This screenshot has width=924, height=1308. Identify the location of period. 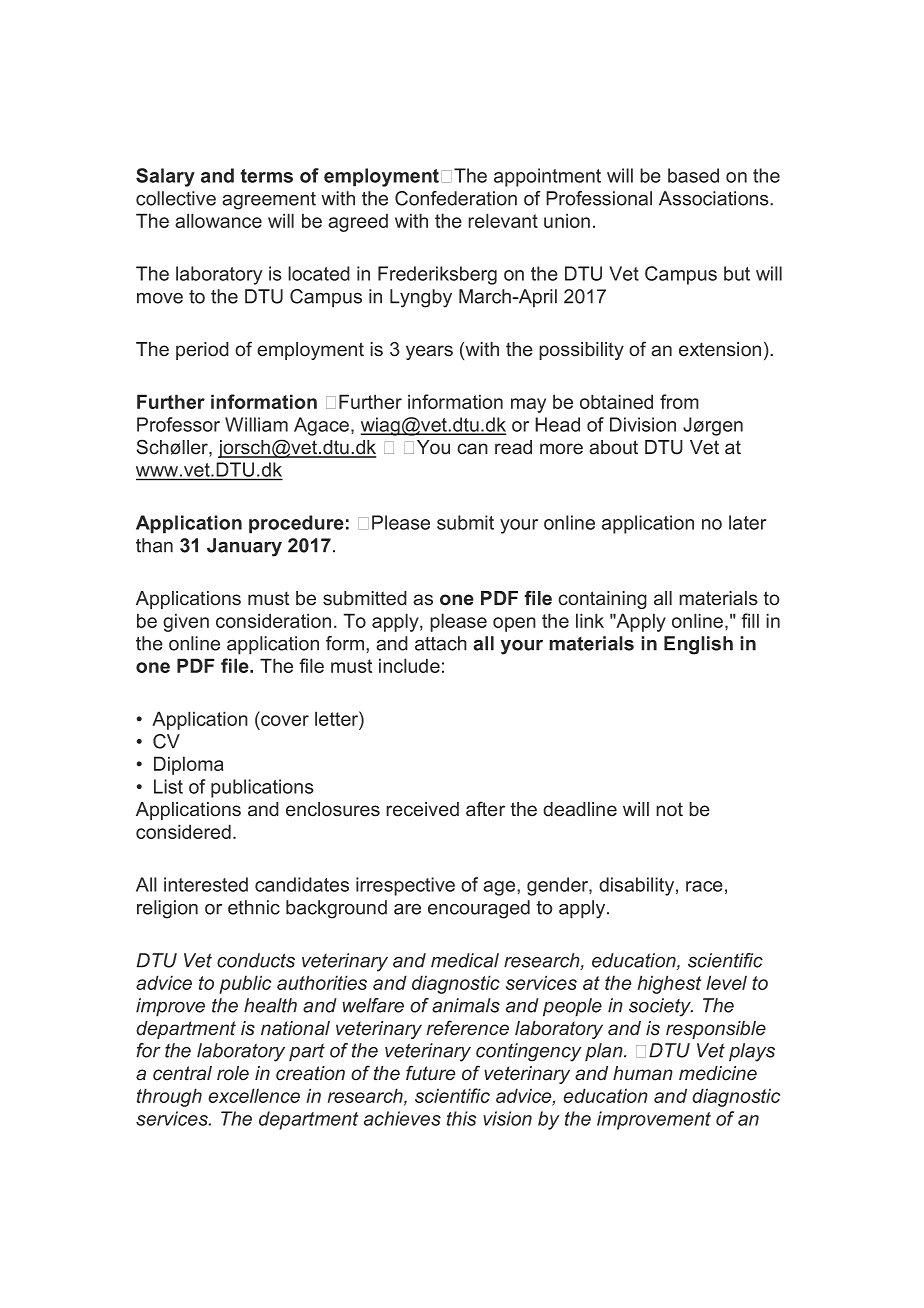
(202, 351).
